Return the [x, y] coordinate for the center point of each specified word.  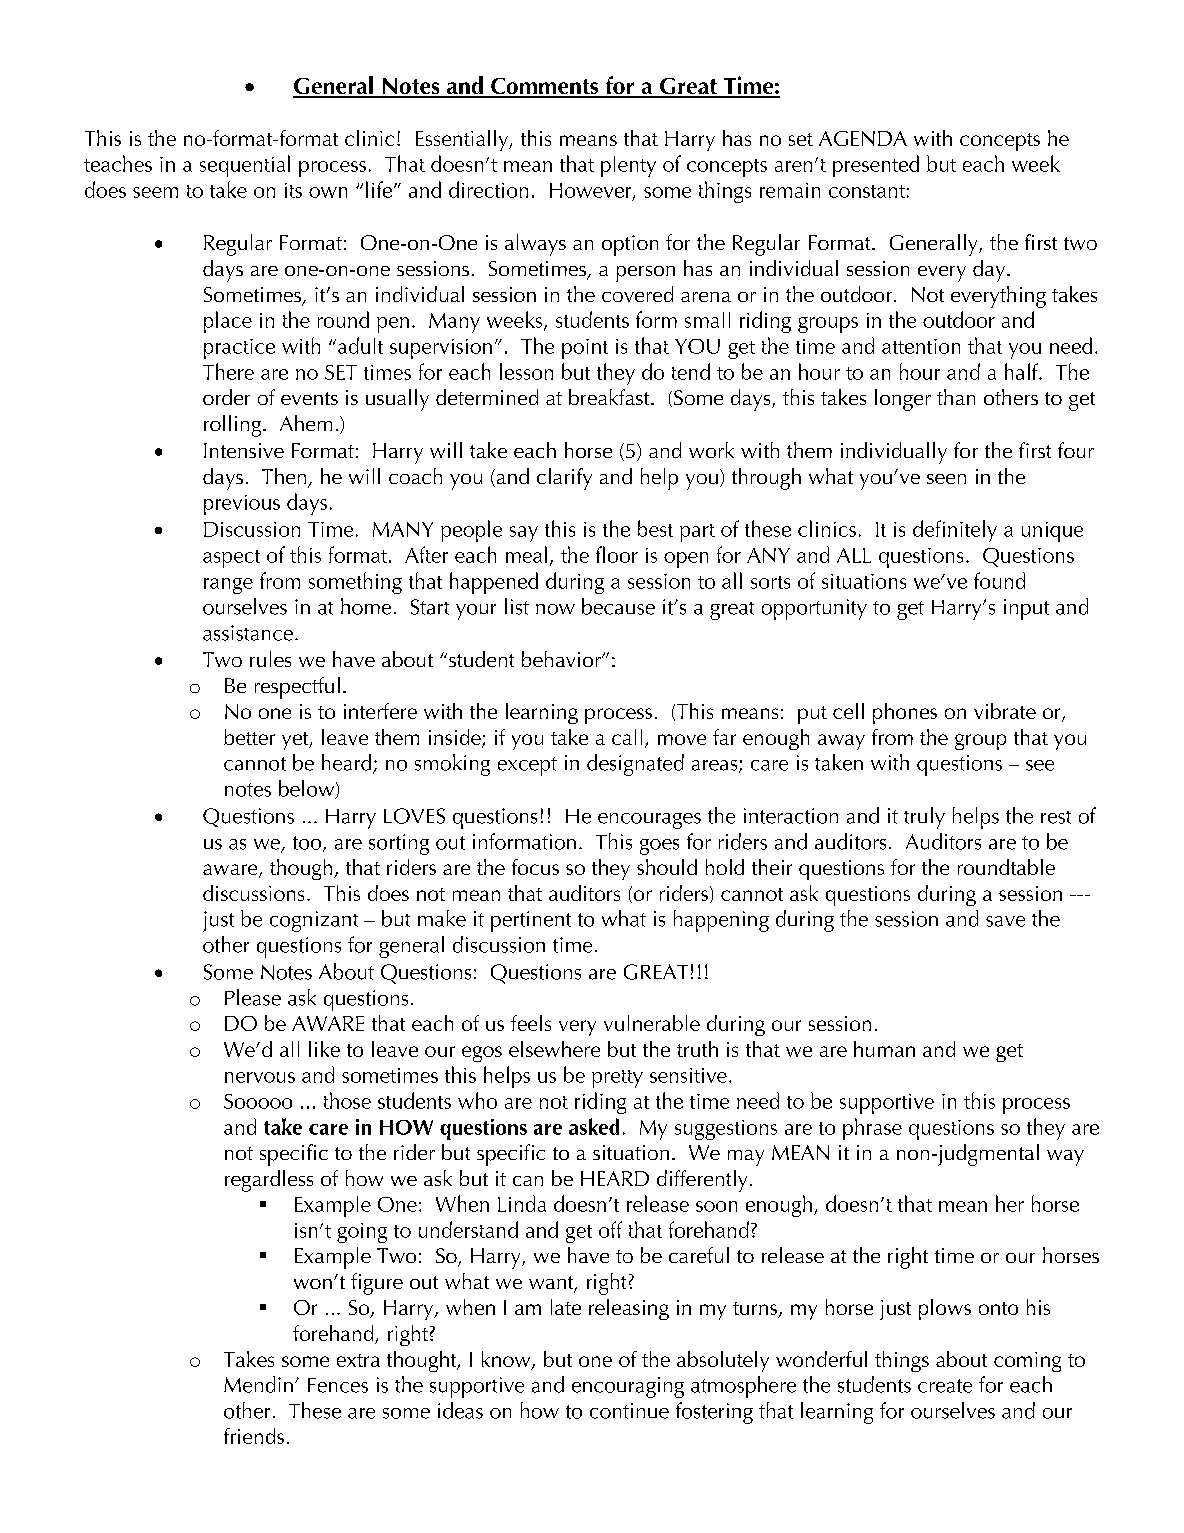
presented [876, 166]
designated [635, 765]
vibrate [1005, 711]
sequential [245, 166]
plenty [628, 166]
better [249, 737]
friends [254, 1436]
